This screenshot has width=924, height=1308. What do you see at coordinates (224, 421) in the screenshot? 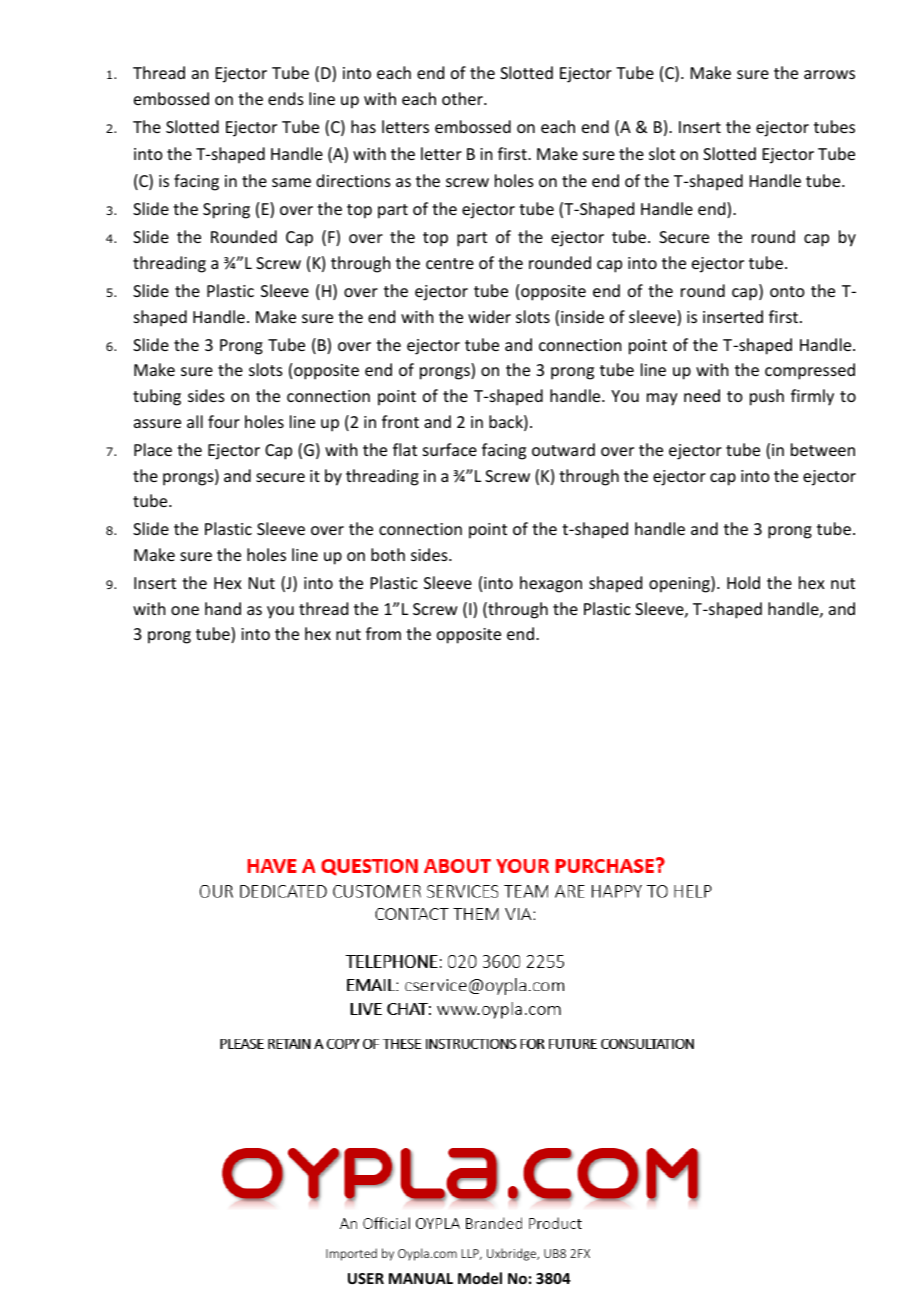
I see `four` at bounding box center [224, 421].
